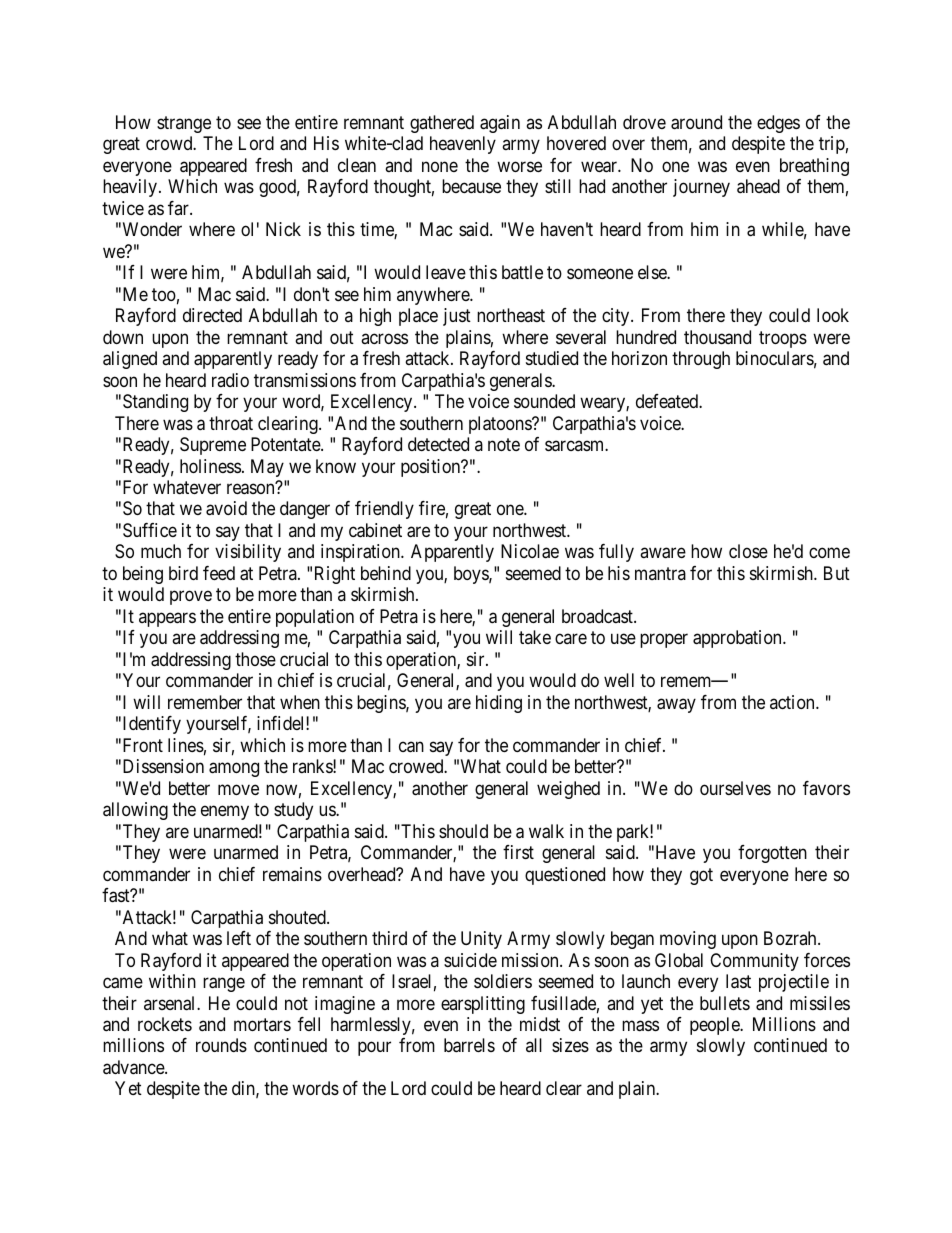 Image resolution: width=952 pixels, height=1233 pixels. Describe the element at coordinates (463, 831) in the document. I see `should` at that location.
